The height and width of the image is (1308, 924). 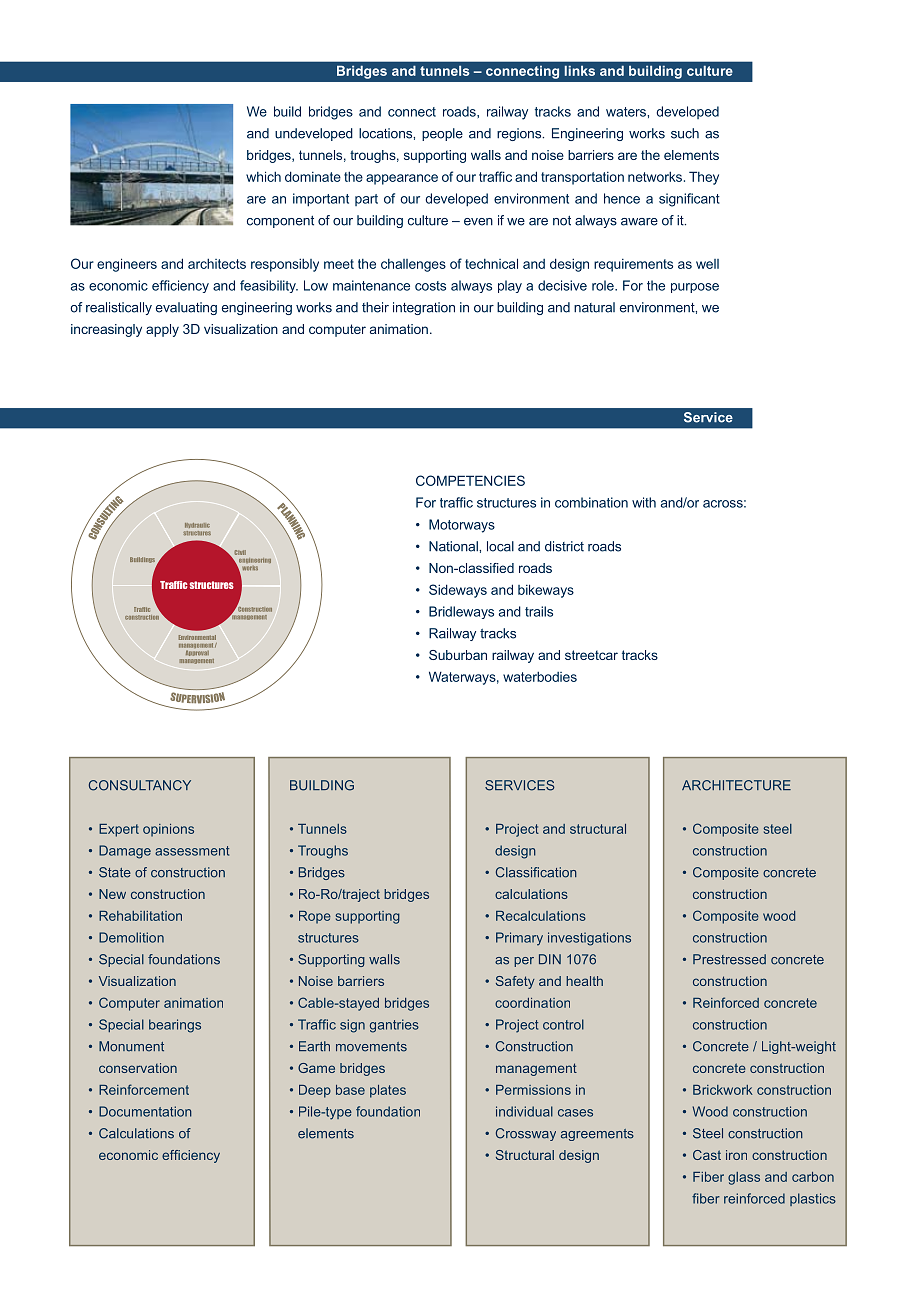 I want to click on Civil, so click(x=240, y=552).
